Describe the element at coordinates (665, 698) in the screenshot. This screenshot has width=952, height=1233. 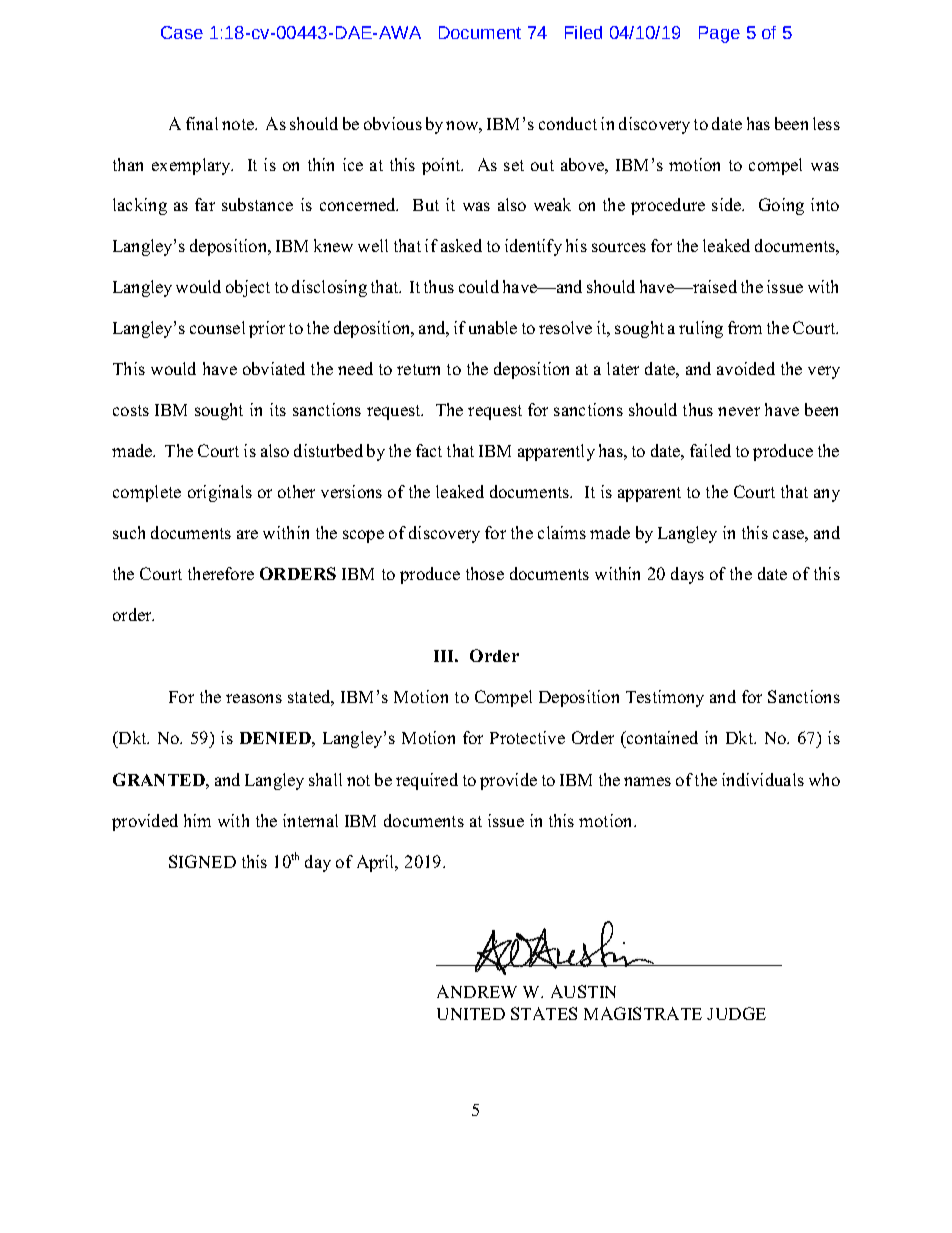
I see `Testimony` at that location.
